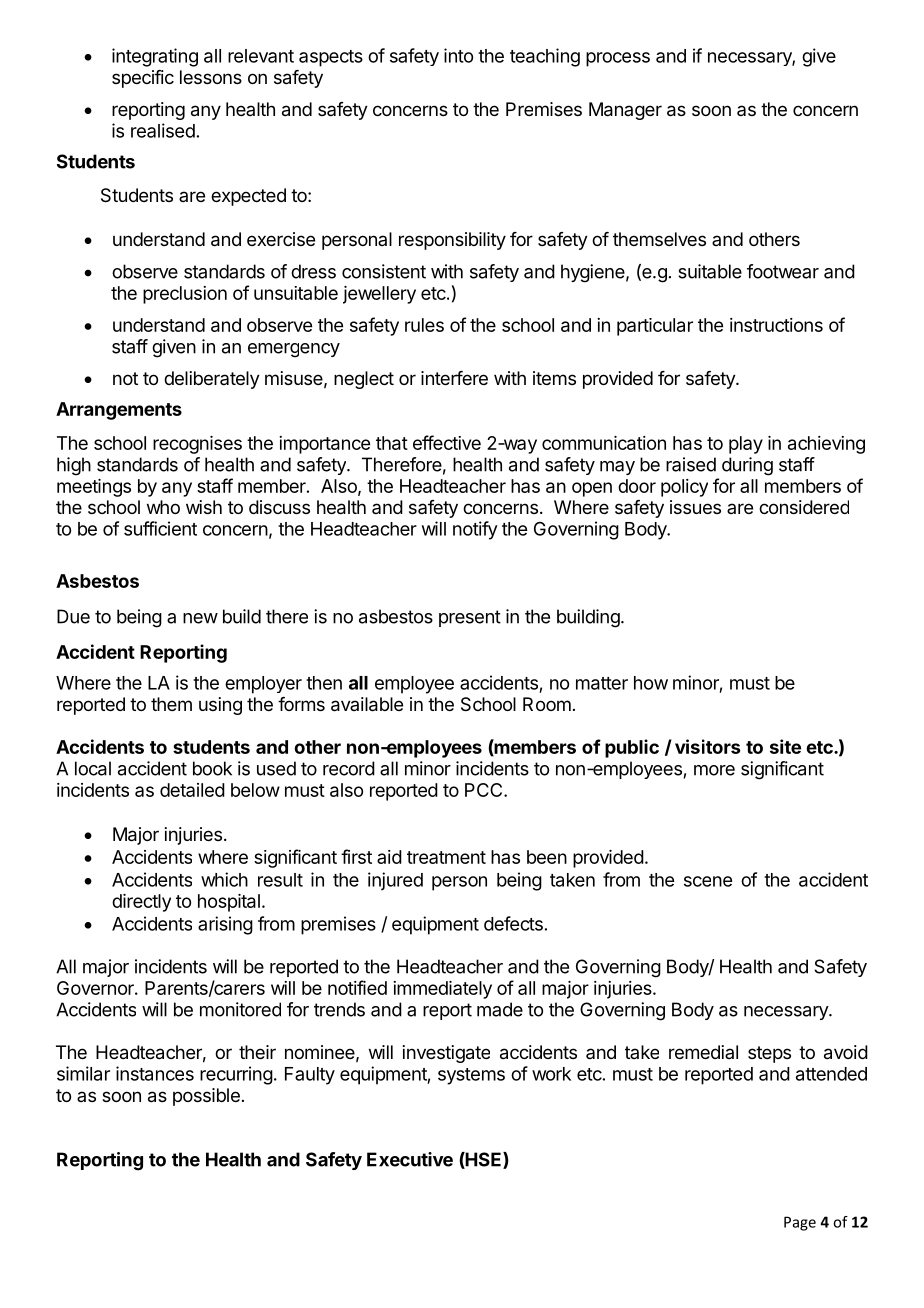  I want to click on Executive, so click(410, 1159).
